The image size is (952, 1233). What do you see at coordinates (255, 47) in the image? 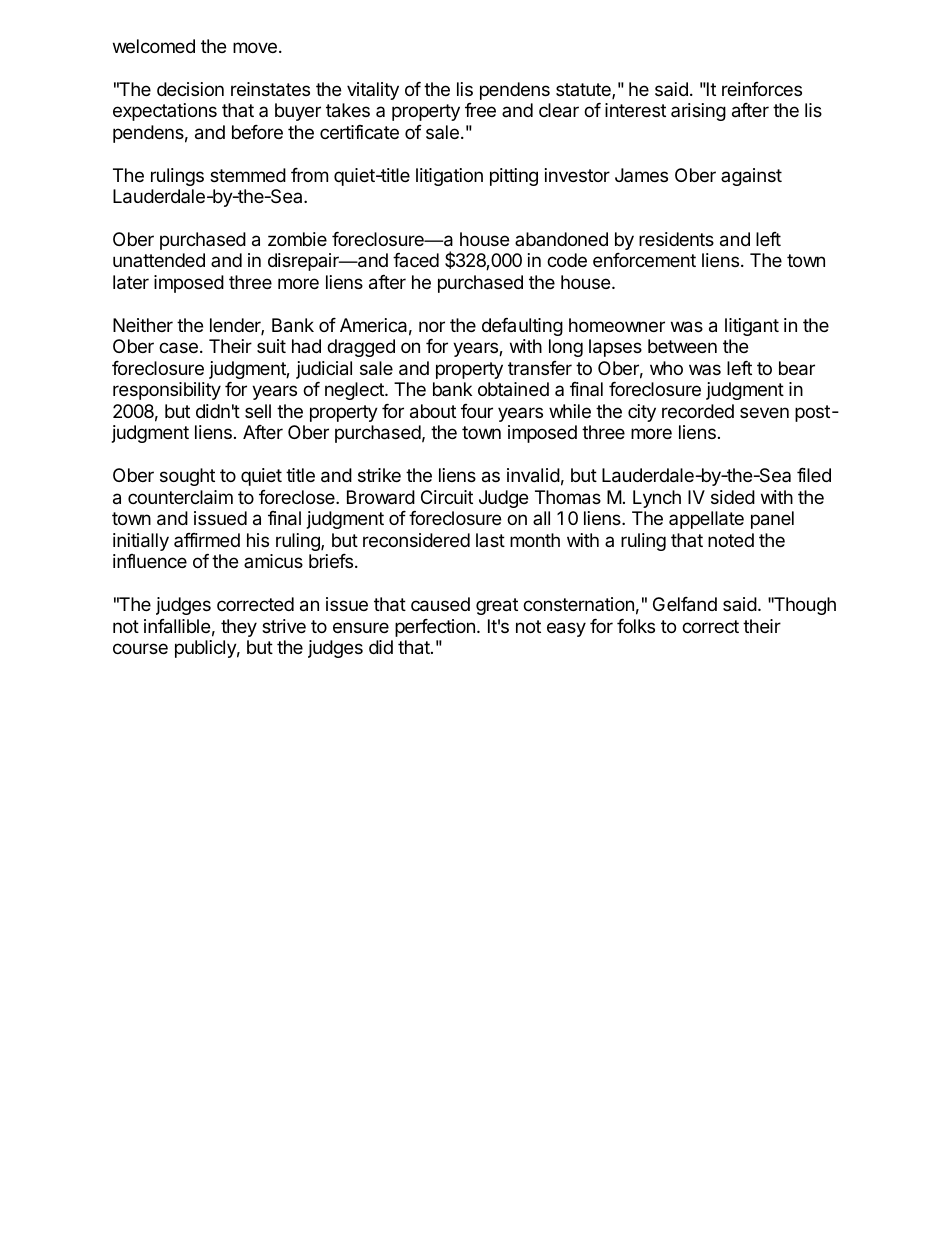
I see `move` at bounding box center [255, 47].
